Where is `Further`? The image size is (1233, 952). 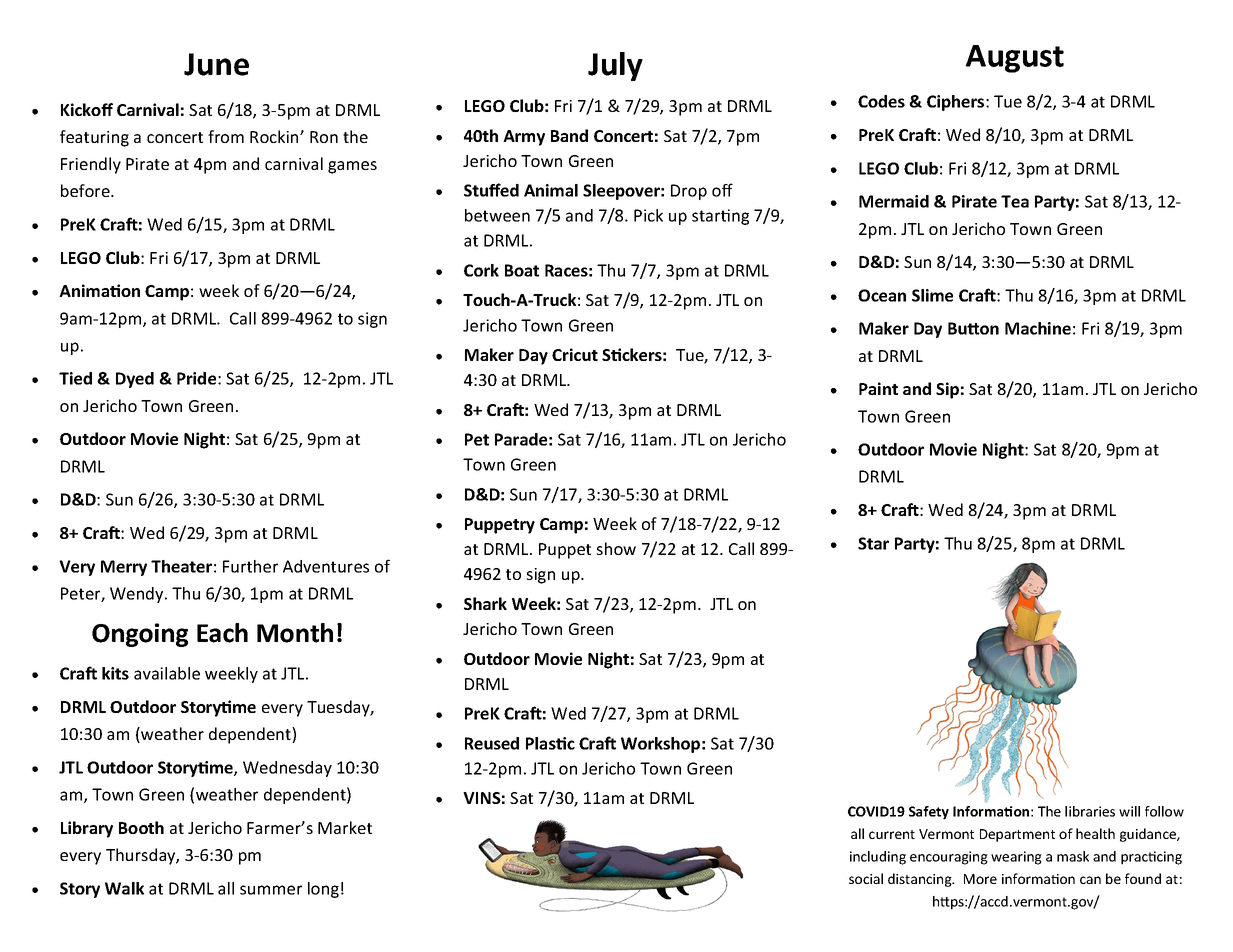 Further is located at coordinates (250, 566).
